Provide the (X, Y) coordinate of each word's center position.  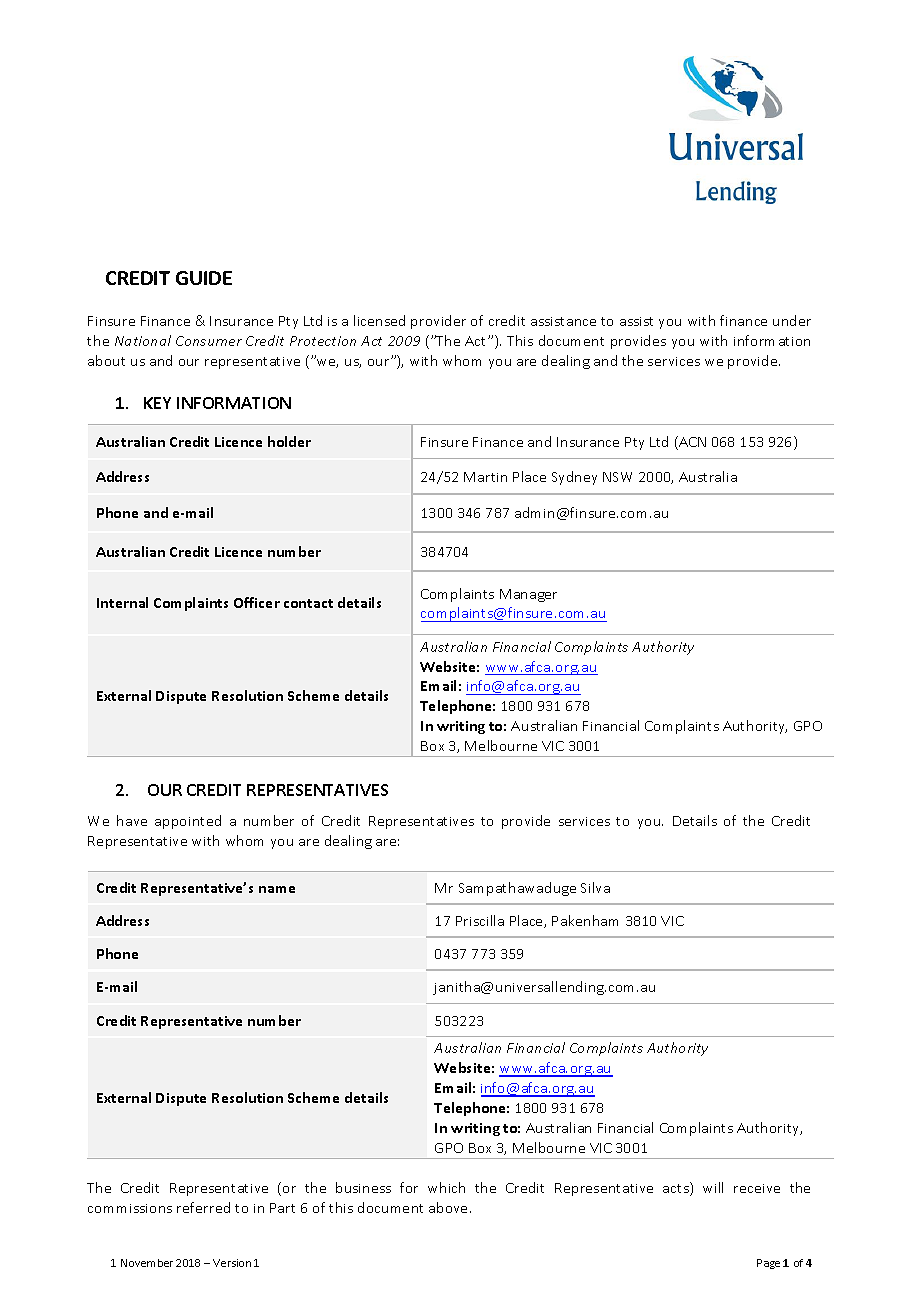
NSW (617, 477)
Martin (485, 477)
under (792, 320)
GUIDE (204, 278)
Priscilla (480, 920)
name (277, 889)
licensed (379, 320)
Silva (595, 887)
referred (203, 1207)
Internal (122, 602)
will (713, 1187)
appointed (188, 822)
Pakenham (585, 920)
